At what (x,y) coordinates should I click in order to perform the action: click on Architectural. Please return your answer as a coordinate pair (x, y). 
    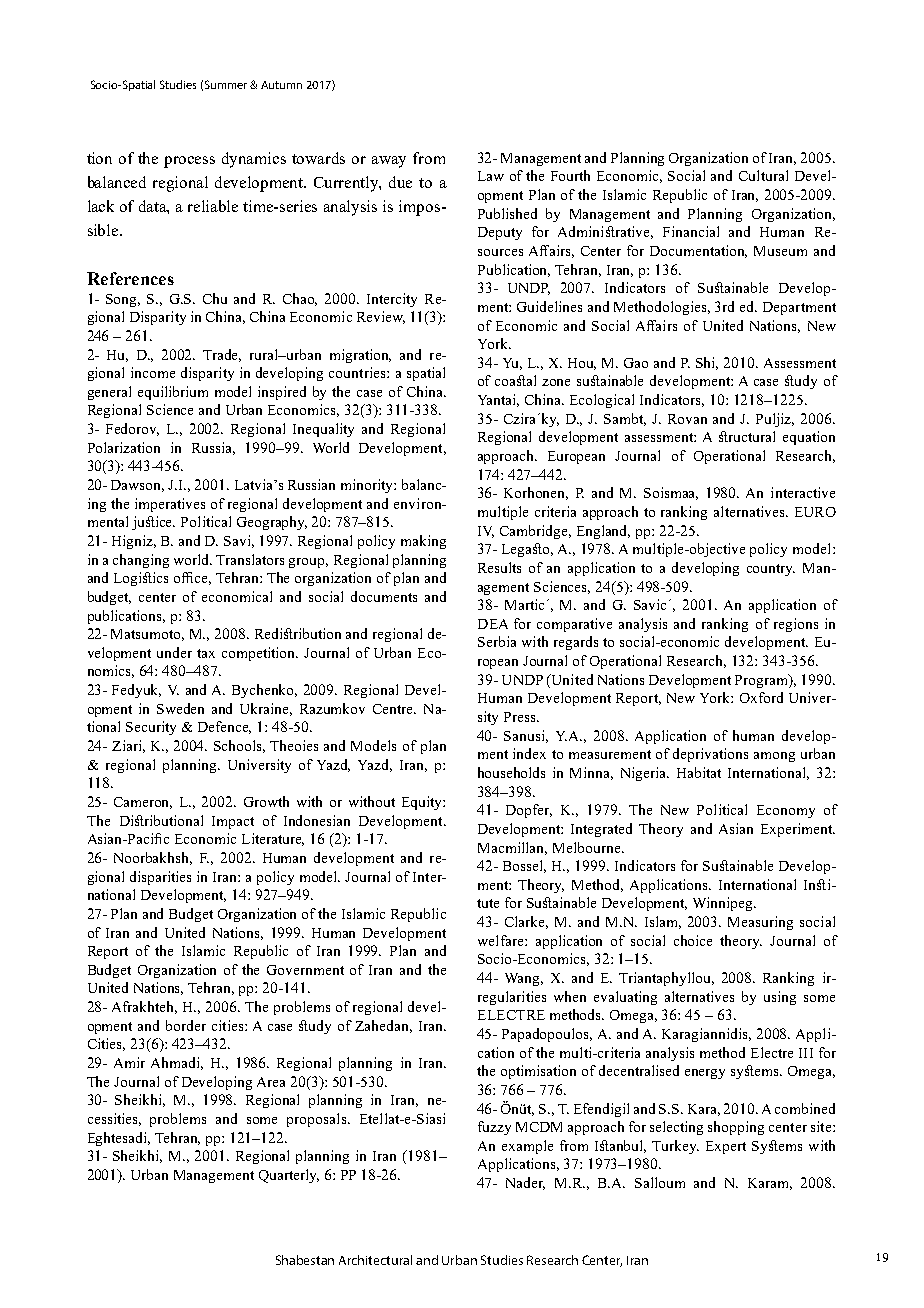
    Looking at the image, I should click on (375, 1260).
